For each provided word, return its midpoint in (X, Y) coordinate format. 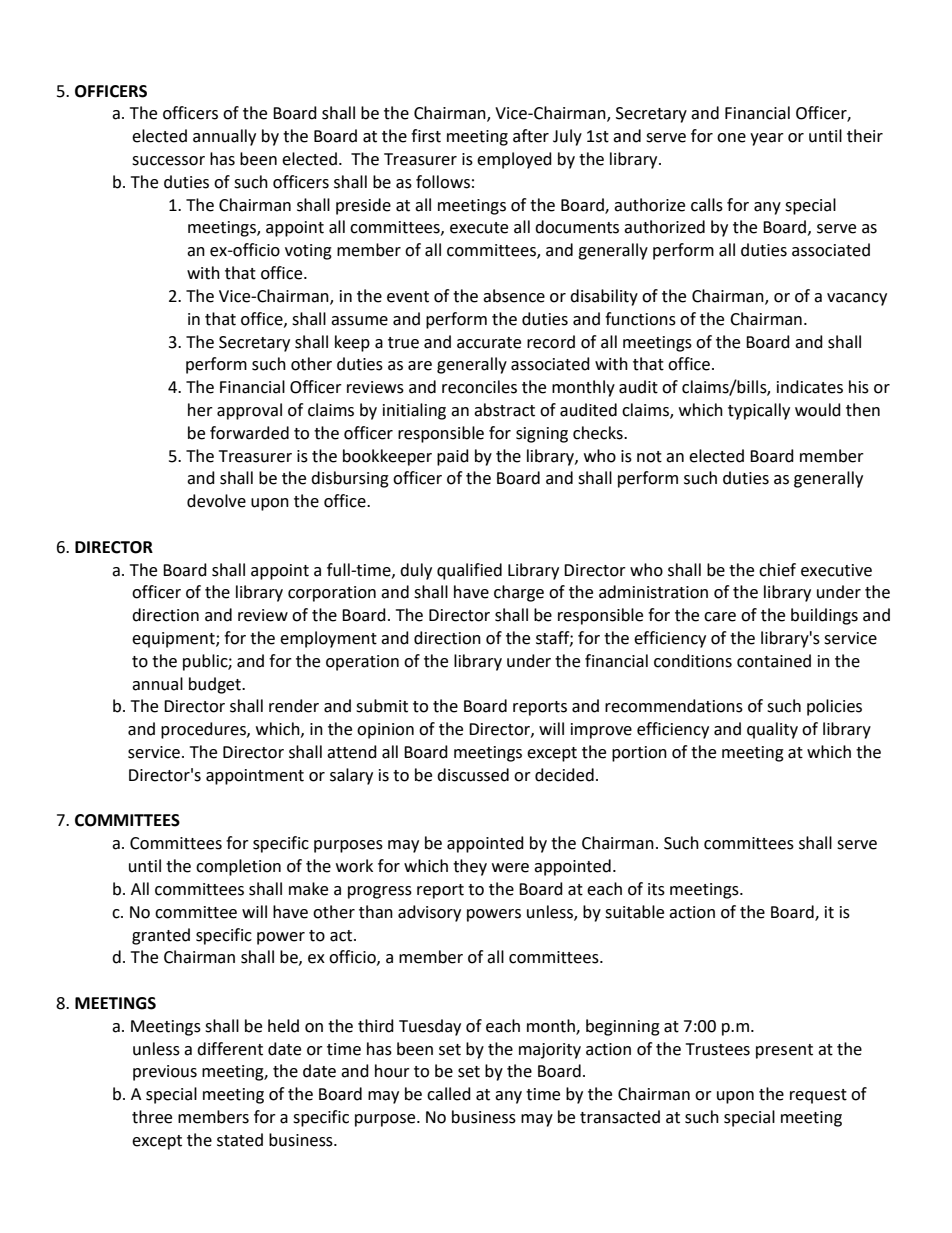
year (767, 139)
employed (514, 160)
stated (240, 1140)
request (818, 1096)
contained (774, 661)
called (449, 1094)
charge (519, 593)
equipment (174, 640)
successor (168, 161)
